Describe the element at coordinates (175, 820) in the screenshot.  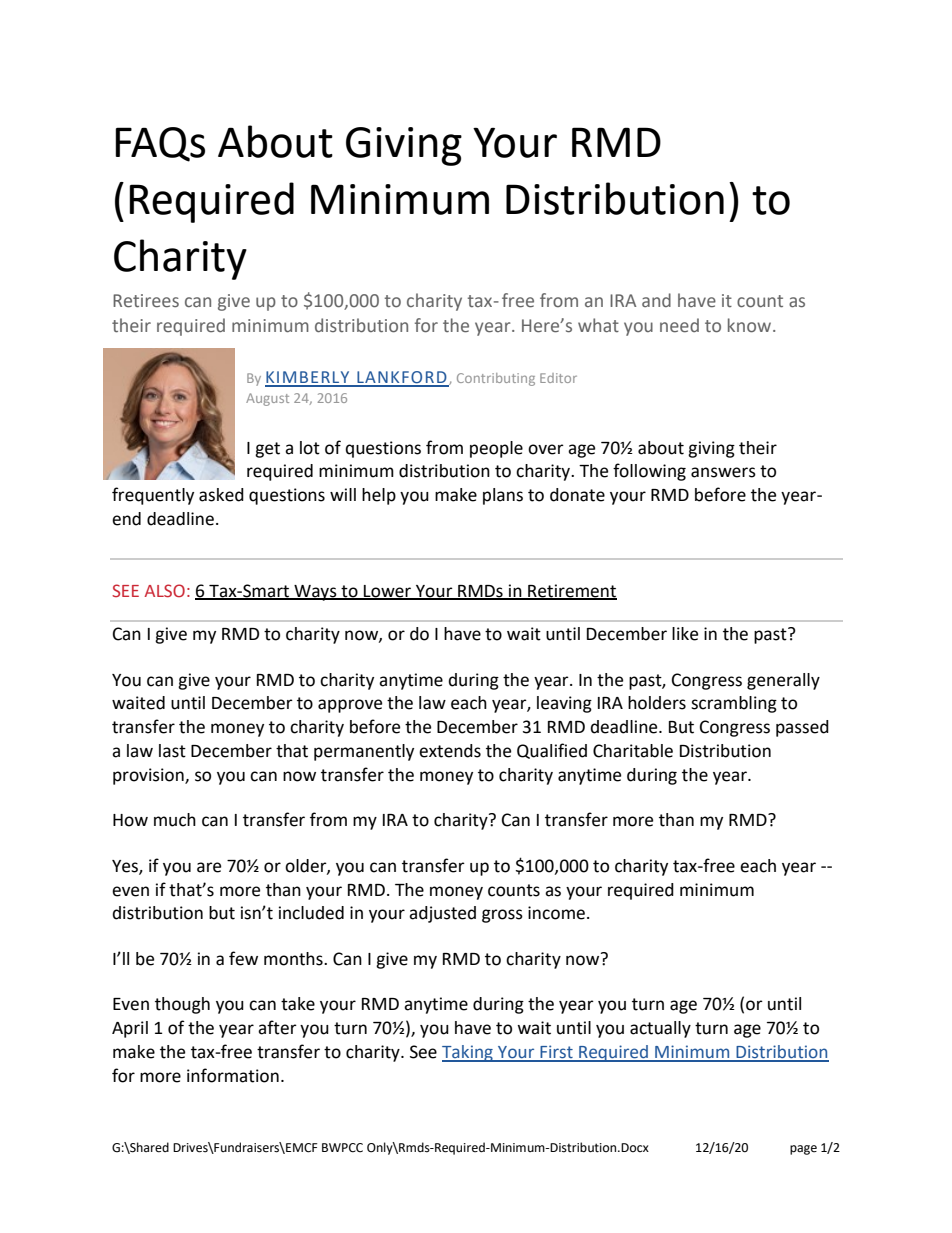
I see `much` at that location.
